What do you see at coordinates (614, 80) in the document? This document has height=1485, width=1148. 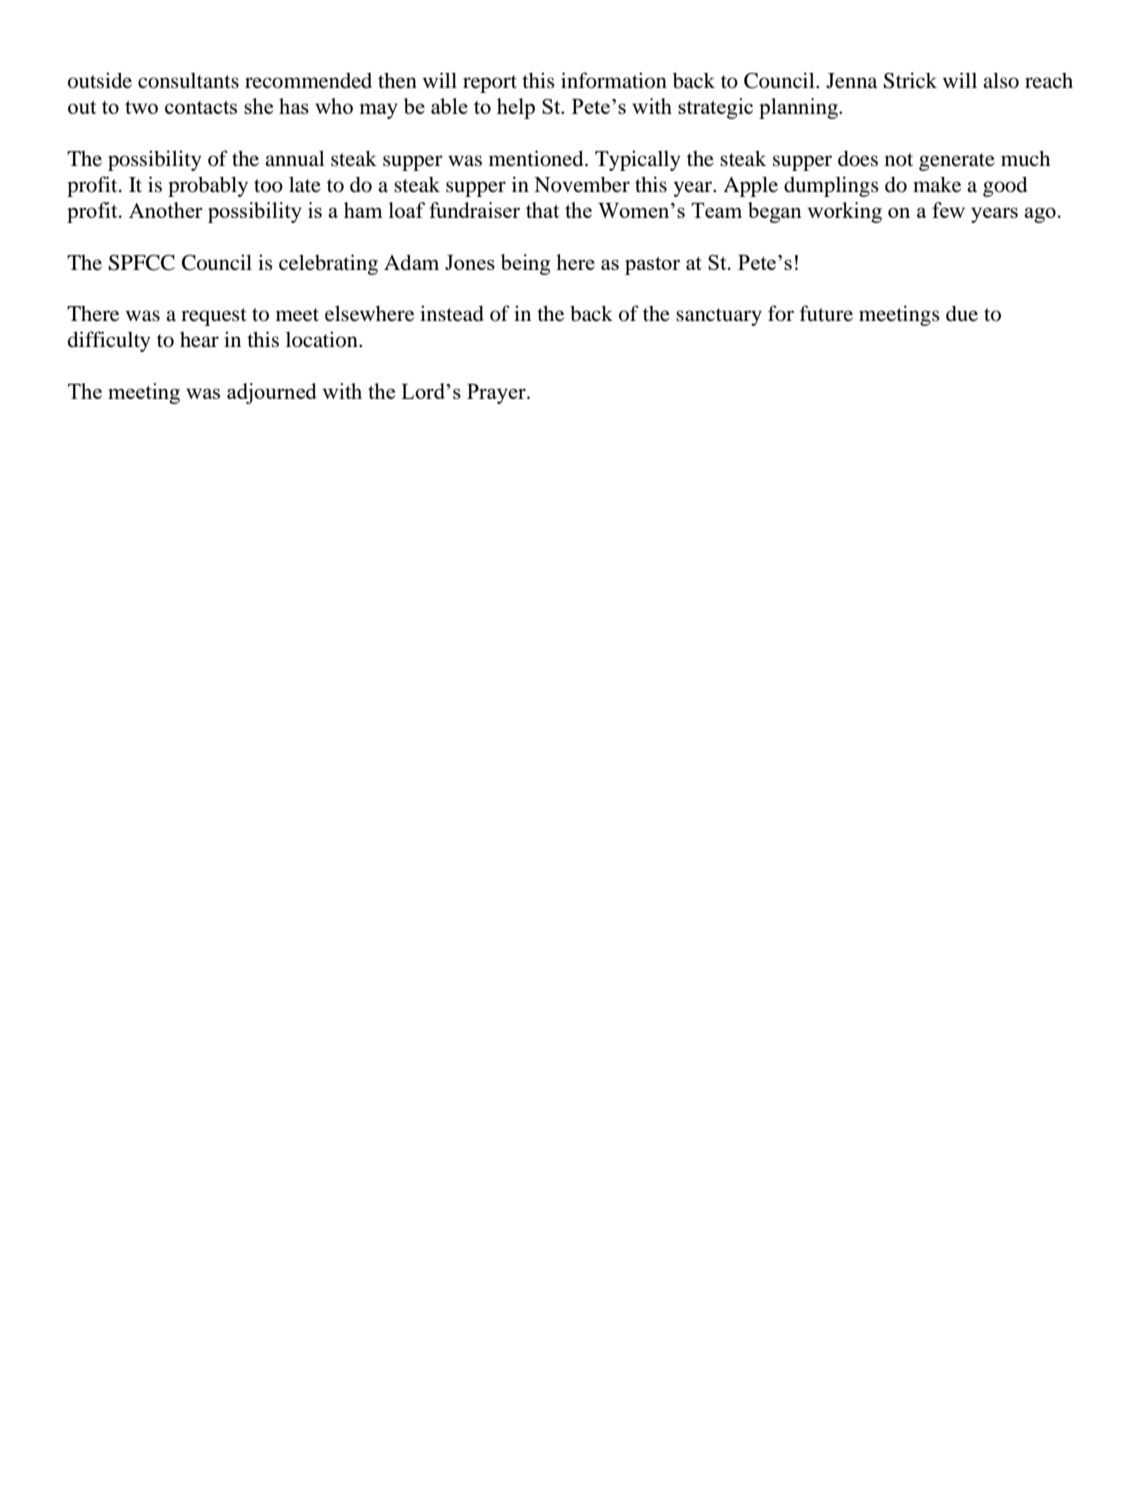 I see `information` at bounding box center [614, 80].
